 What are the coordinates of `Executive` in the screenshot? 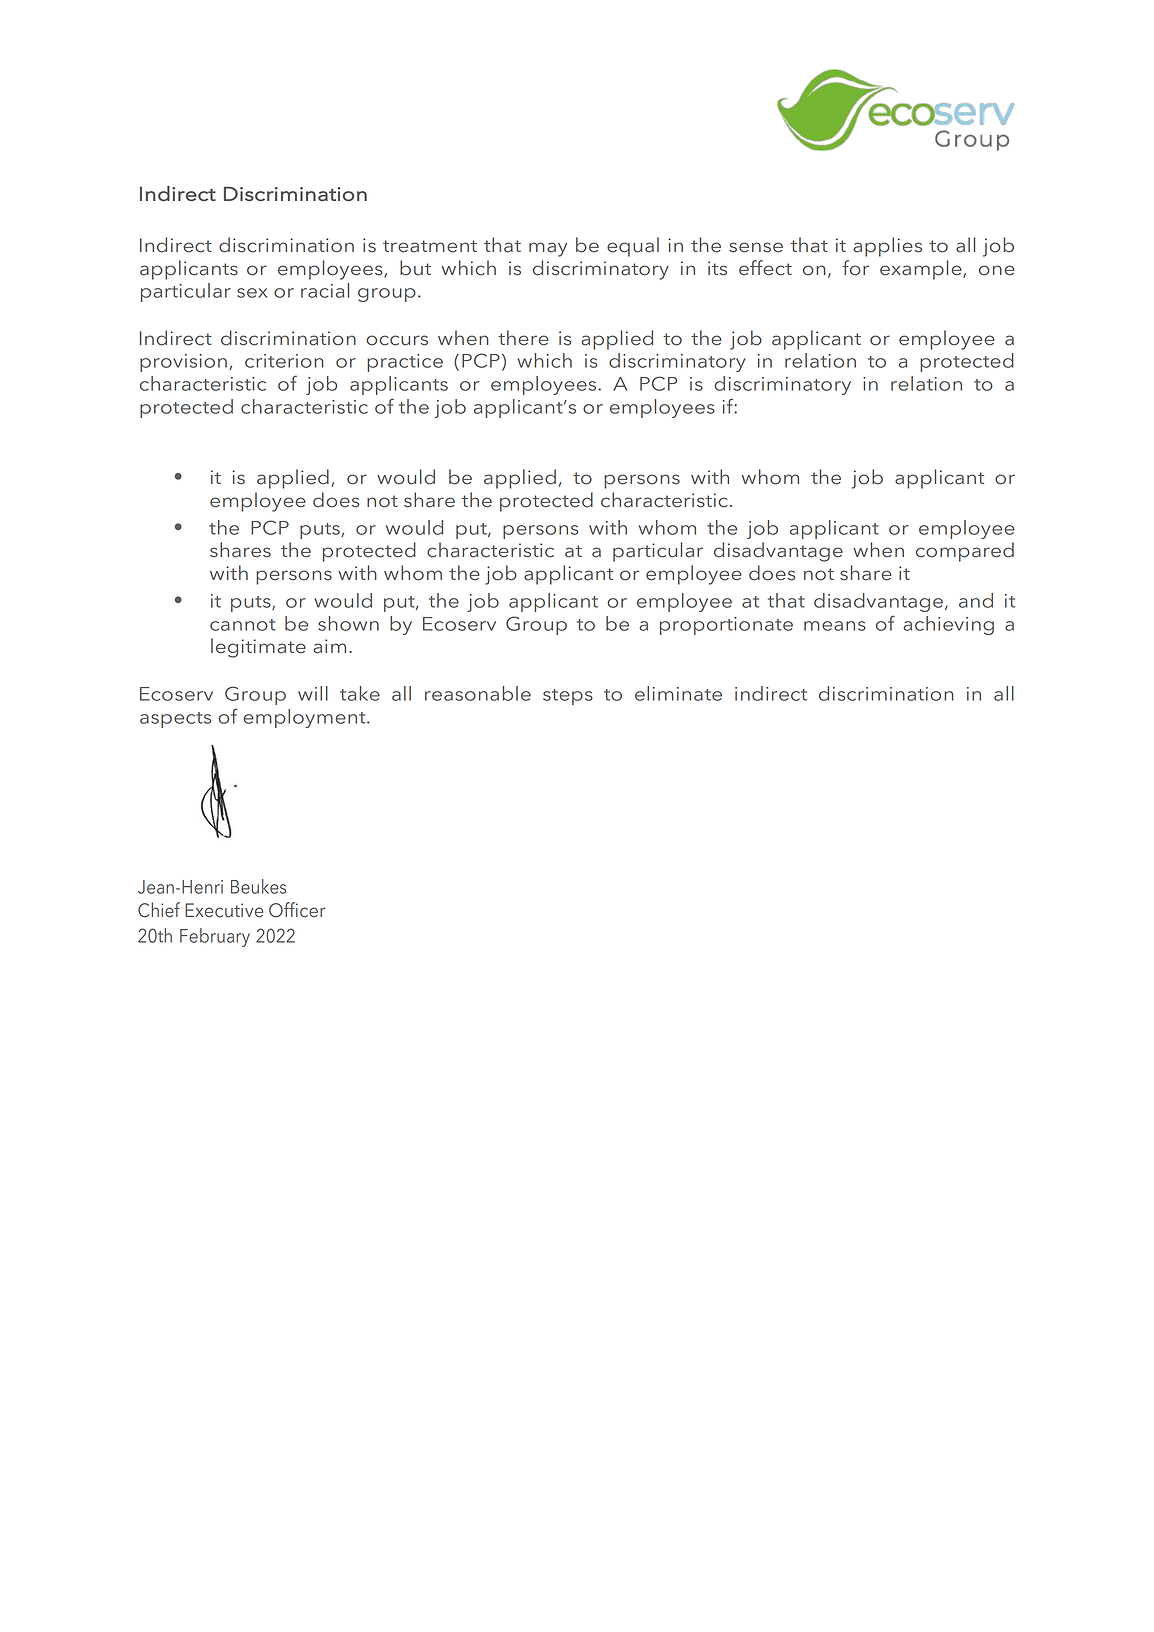 It's located at (224, 910).
